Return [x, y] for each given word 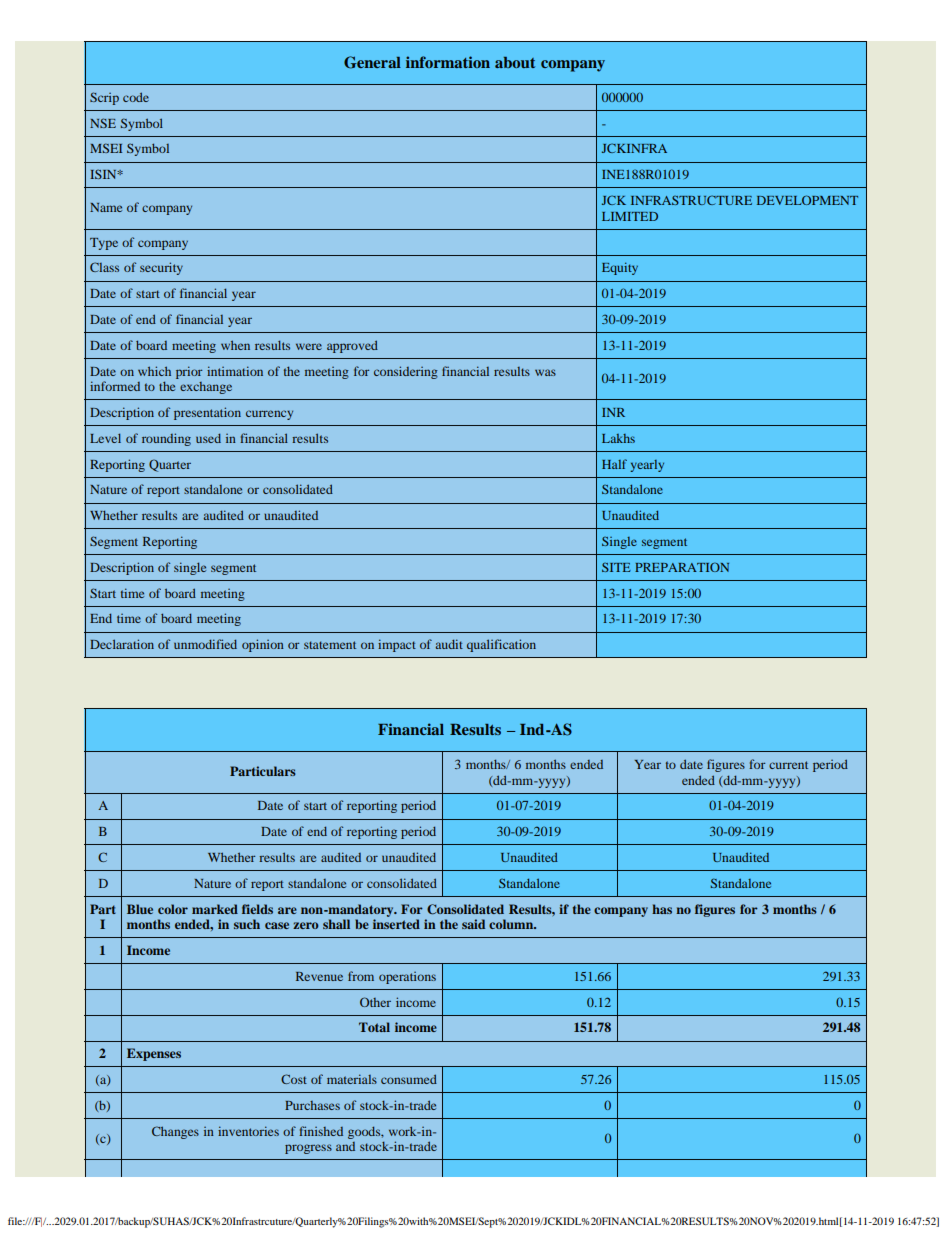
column [512, 924]
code [136, 97]
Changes [175, 1132]
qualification [501, 645]
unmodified [205, 644]
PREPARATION [682, 567]
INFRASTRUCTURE [691, 200]
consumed [409, 1079]
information [448, 62]
